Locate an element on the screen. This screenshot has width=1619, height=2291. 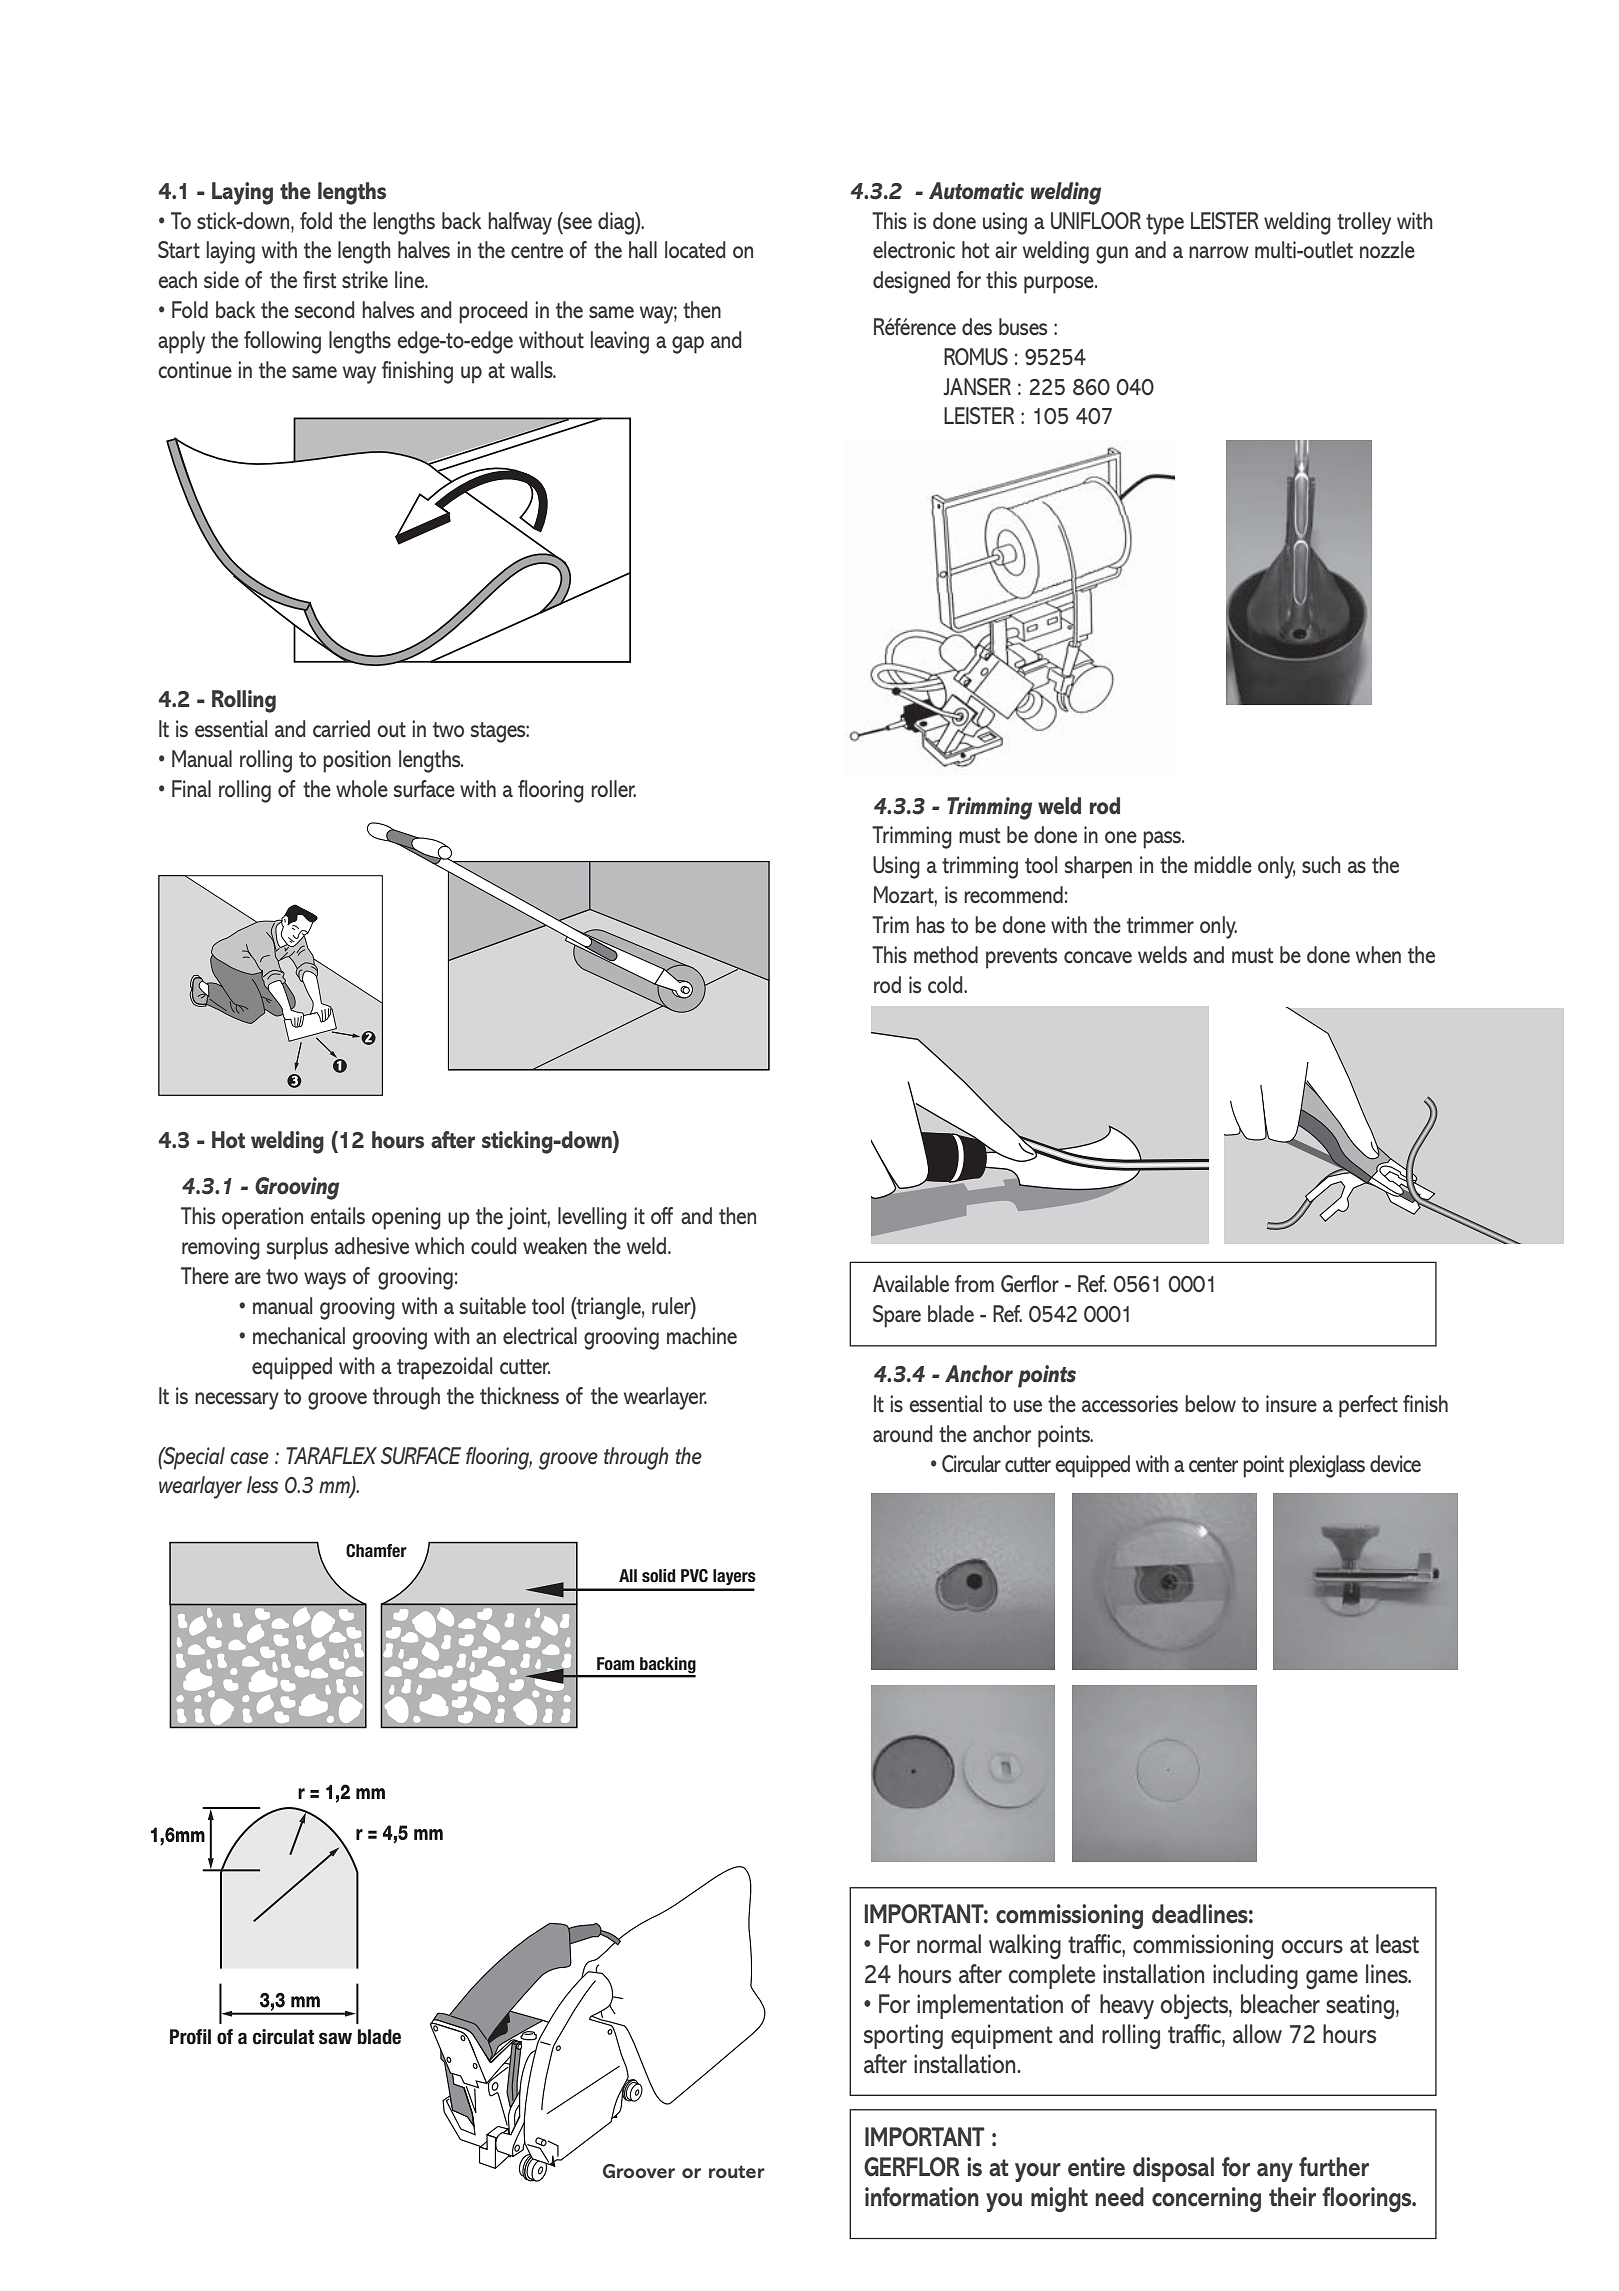
first is located at coordinates (319, 280).
